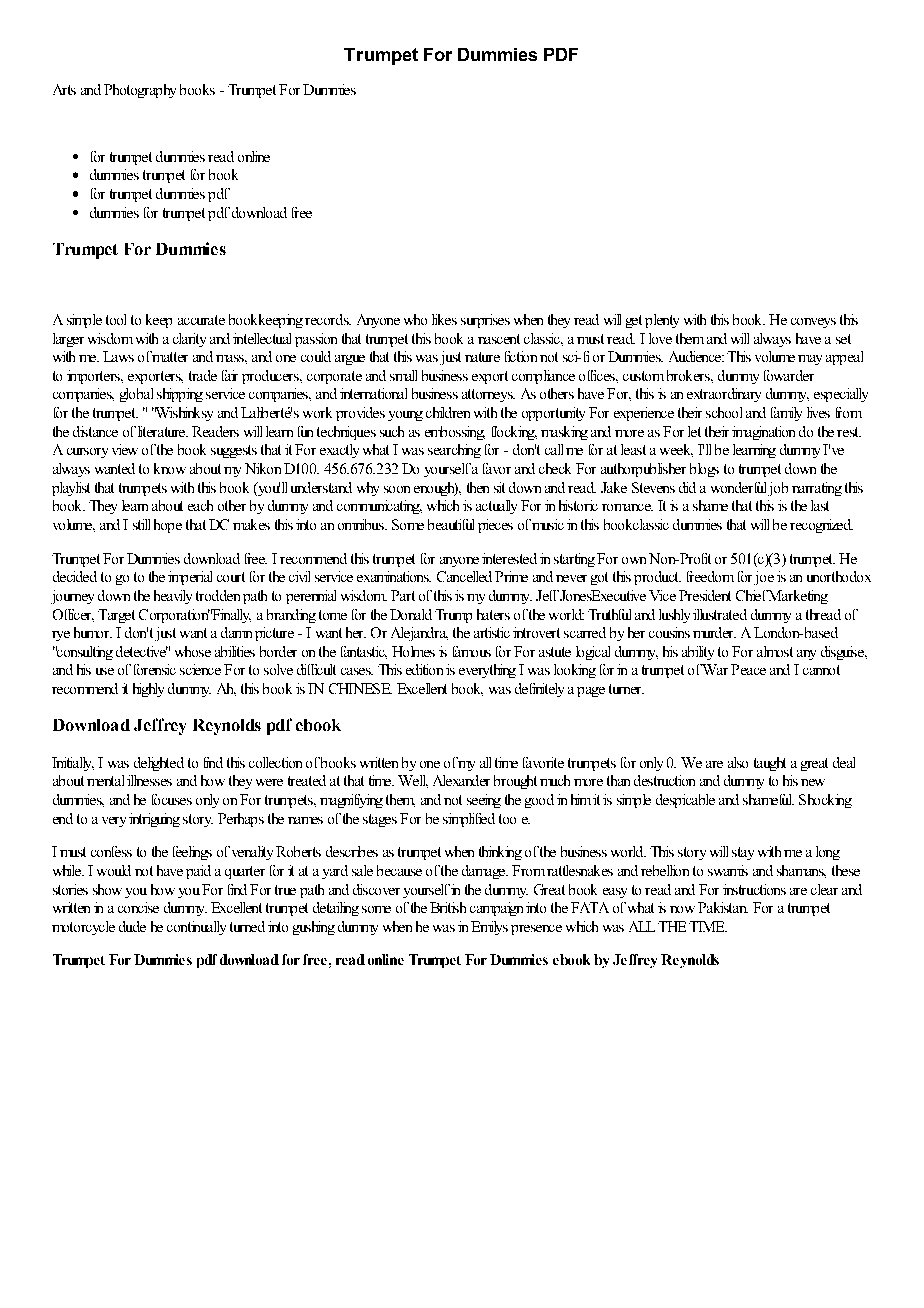 The image size is (924, 1308). Describe the element at coordinates (454, 451) in the screenshot. I see `searching` at that location.
